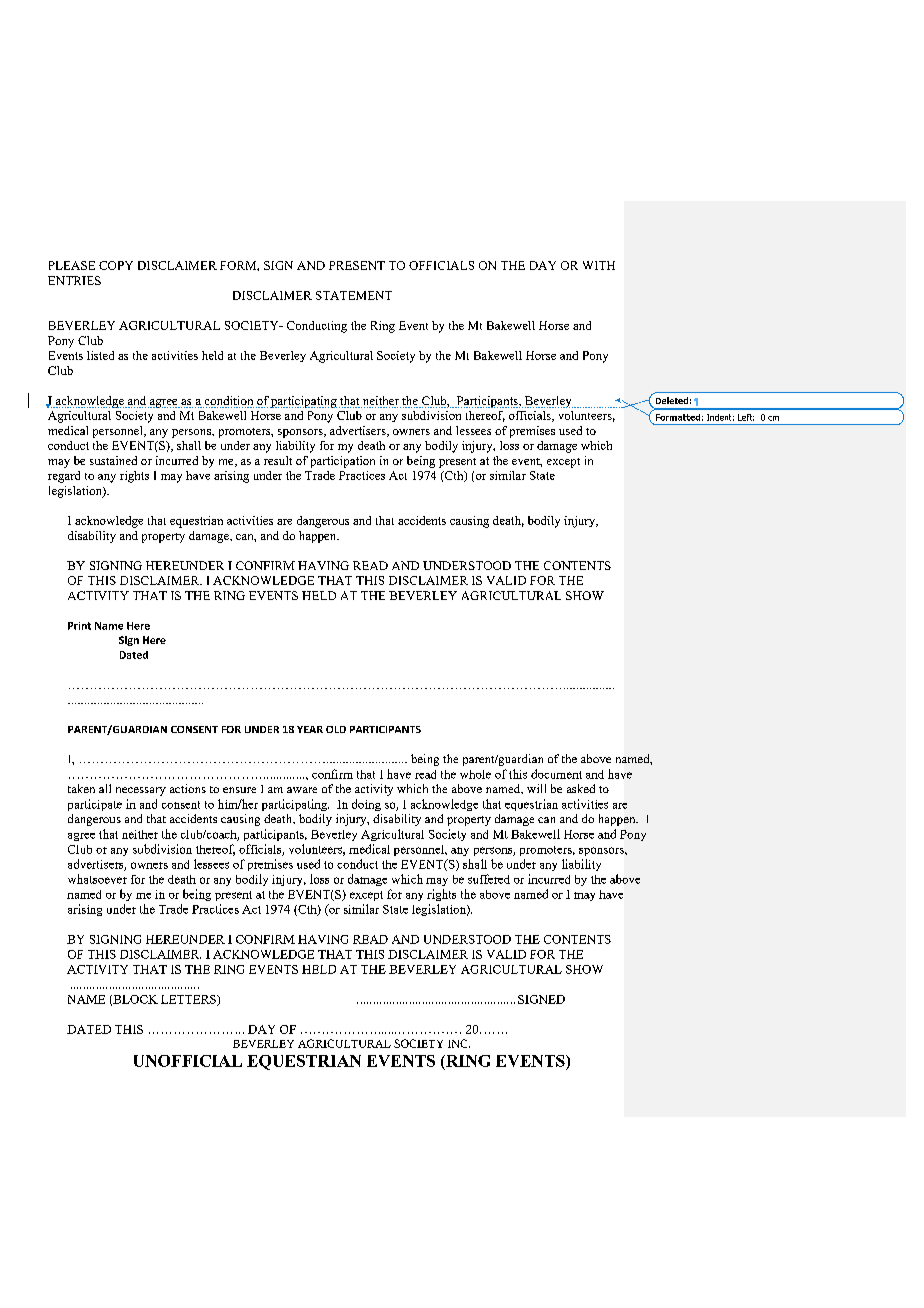 The width and height of the screenshot is (924, 1308). Describe the element at coordinates (97, 879) in the screenshot. I see `whatsoever` at that location.
